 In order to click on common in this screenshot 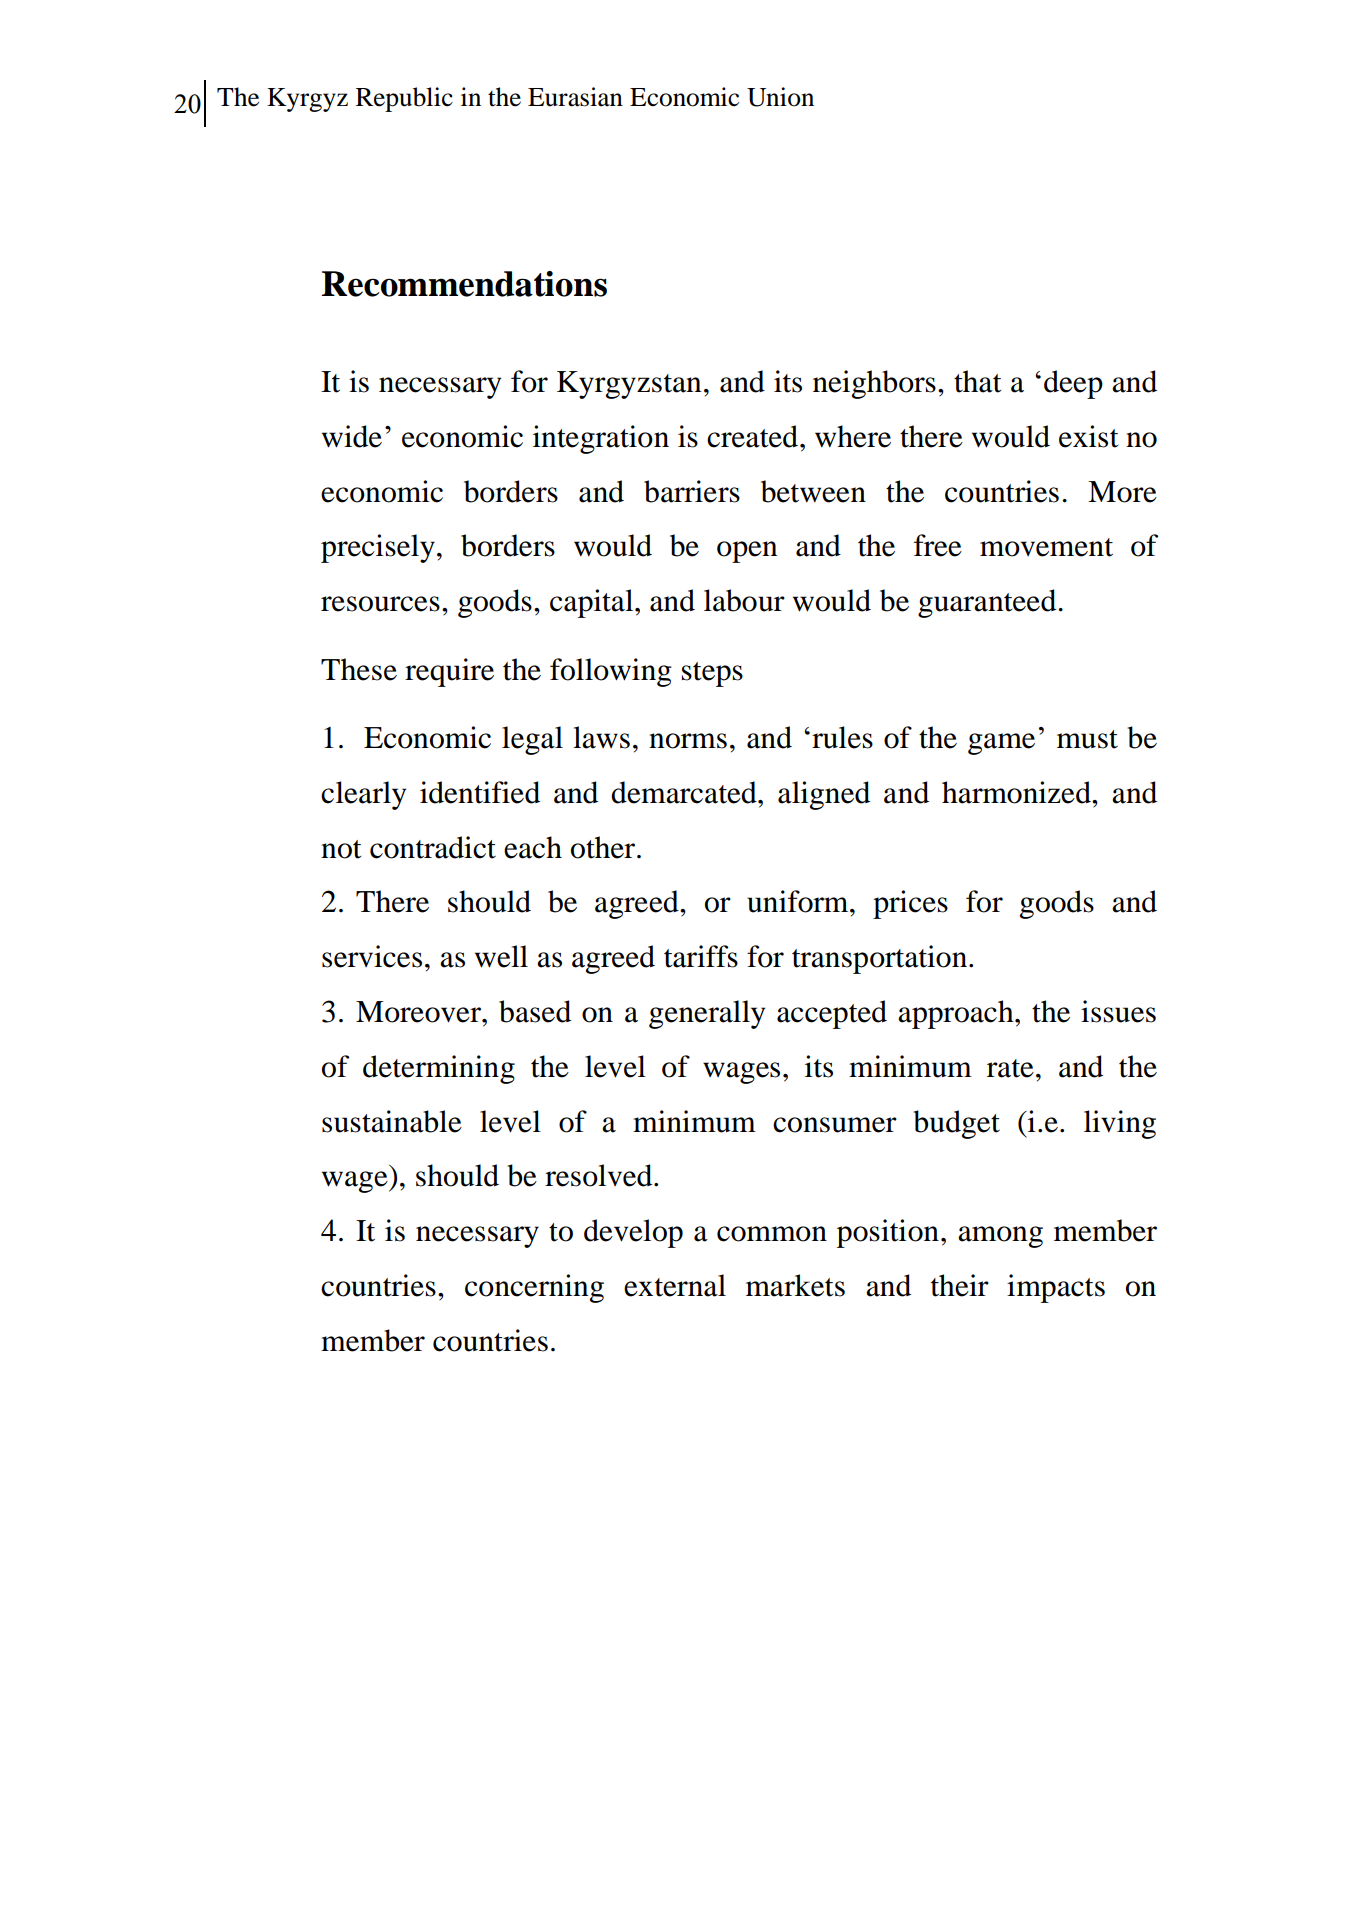, I will do `click(772, 1234)`.
